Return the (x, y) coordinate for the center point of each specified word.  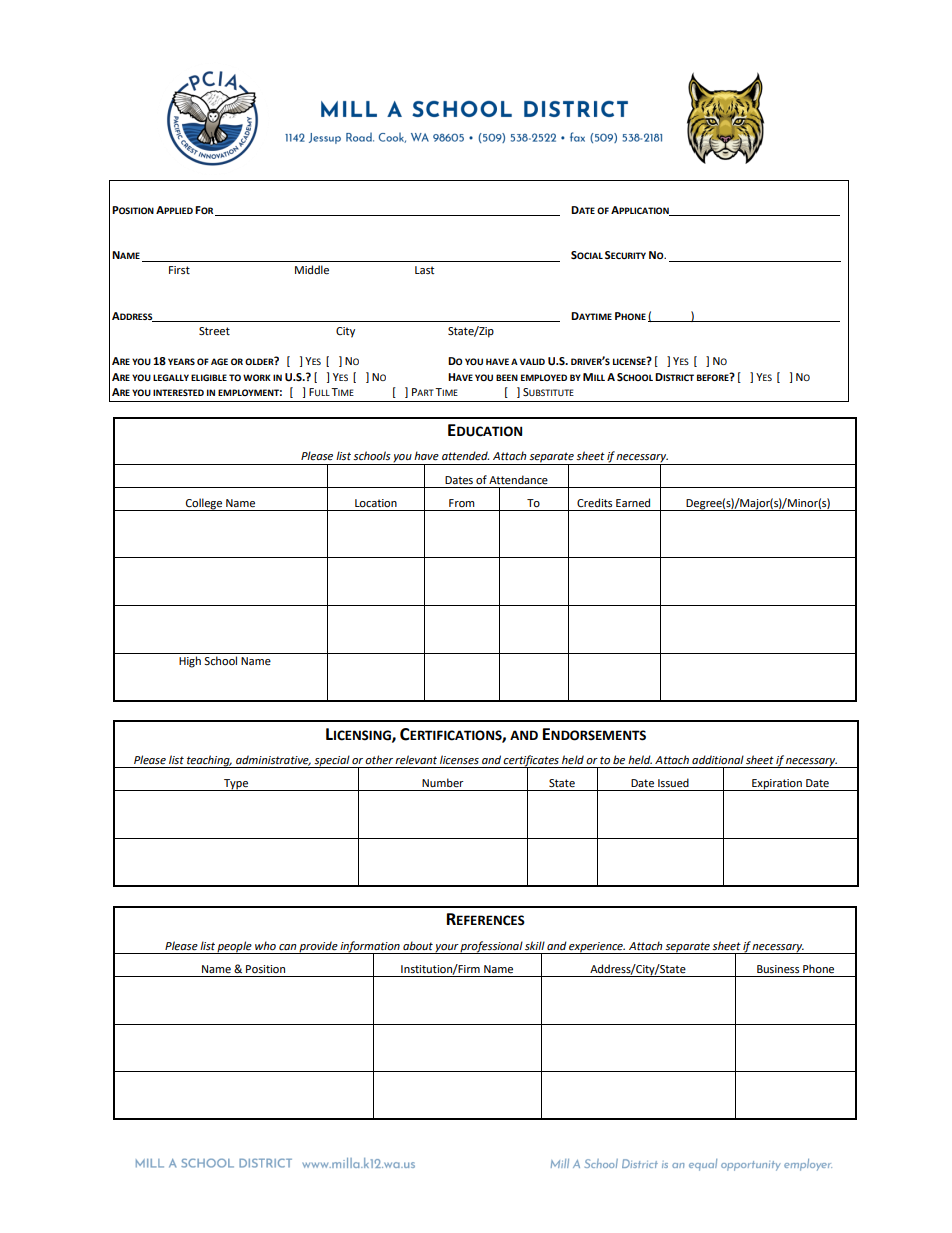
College (204, 504)
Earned (633, 503)
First (179, 270)
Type (236, 785)
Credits (594, 503)
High (190, 662)
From (462, 503)
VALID (532, 361)
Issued (673, 783)
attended (465, 456)
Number (443, 783)
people (235, 947)
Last (424, 270)
